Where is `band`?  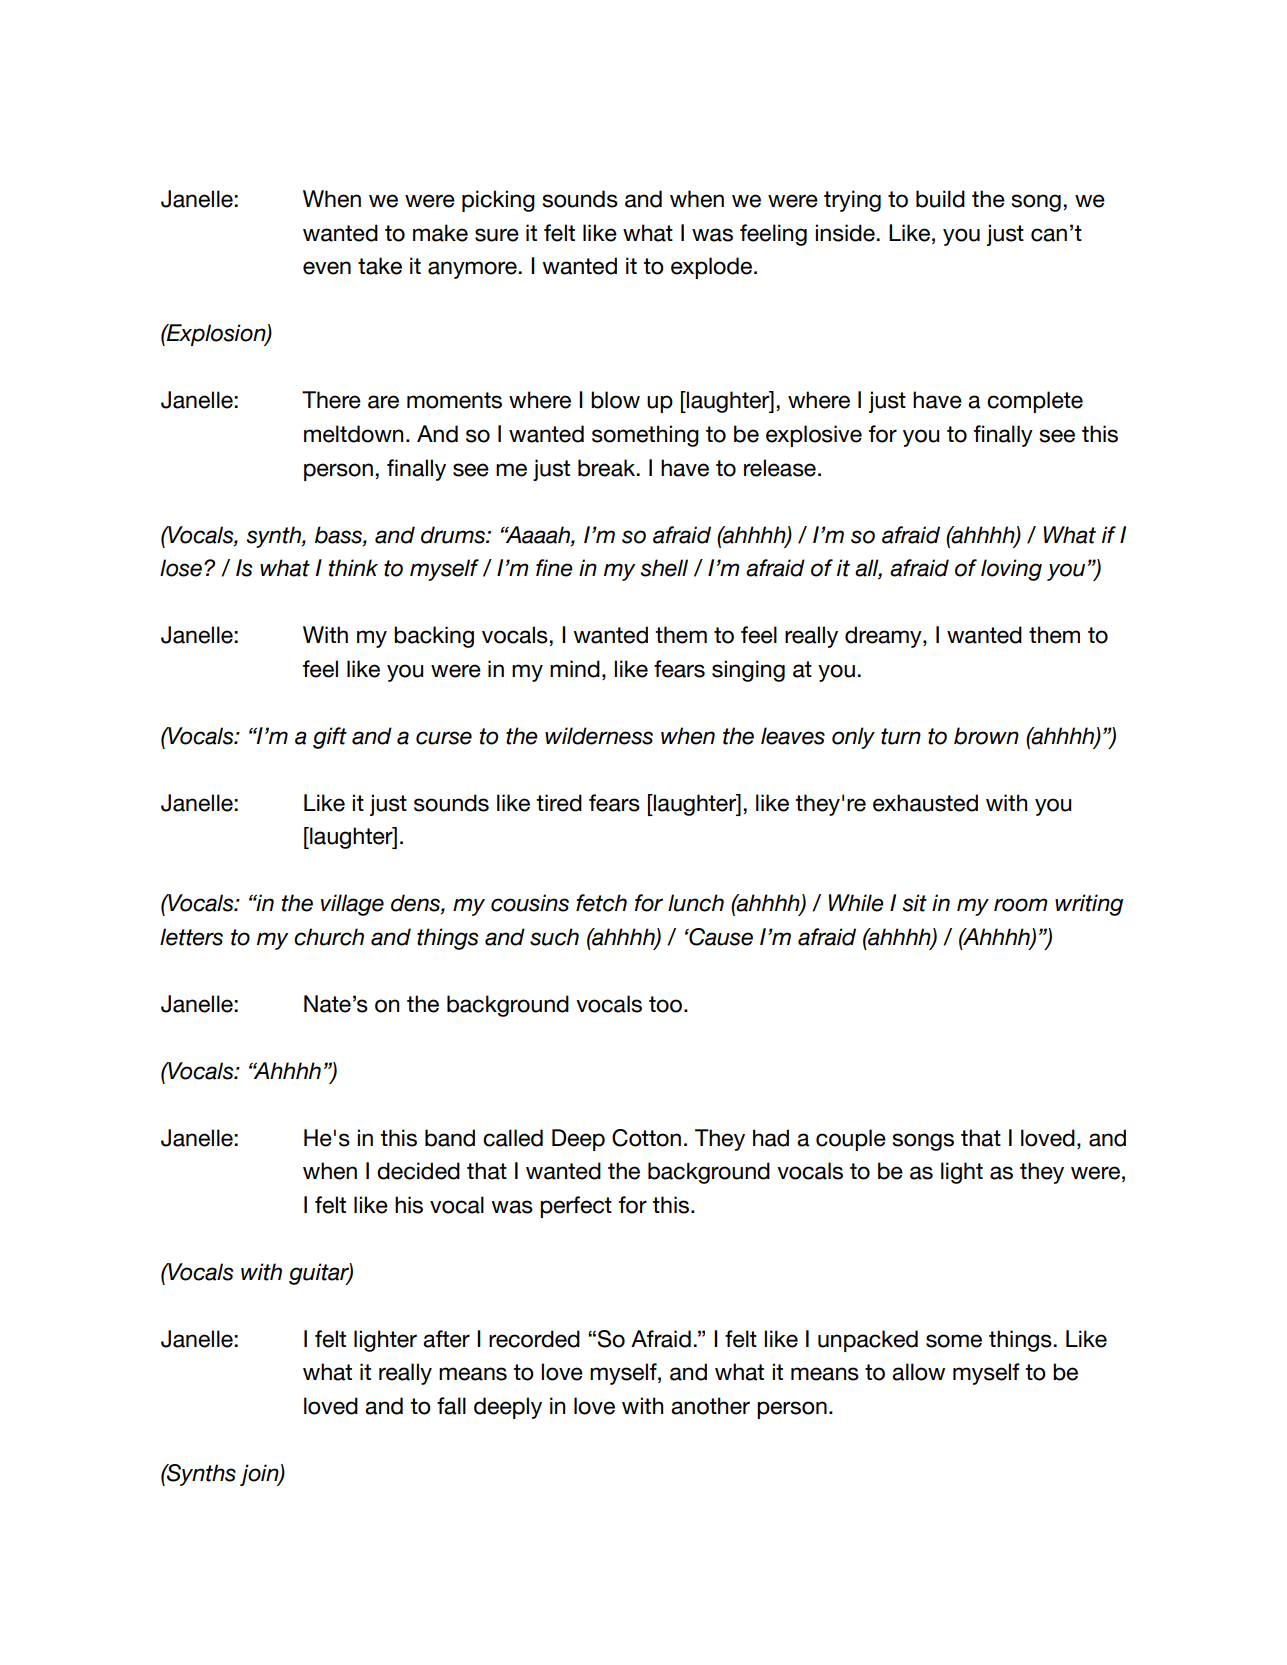 band is located at coordinates (450, 1138).
